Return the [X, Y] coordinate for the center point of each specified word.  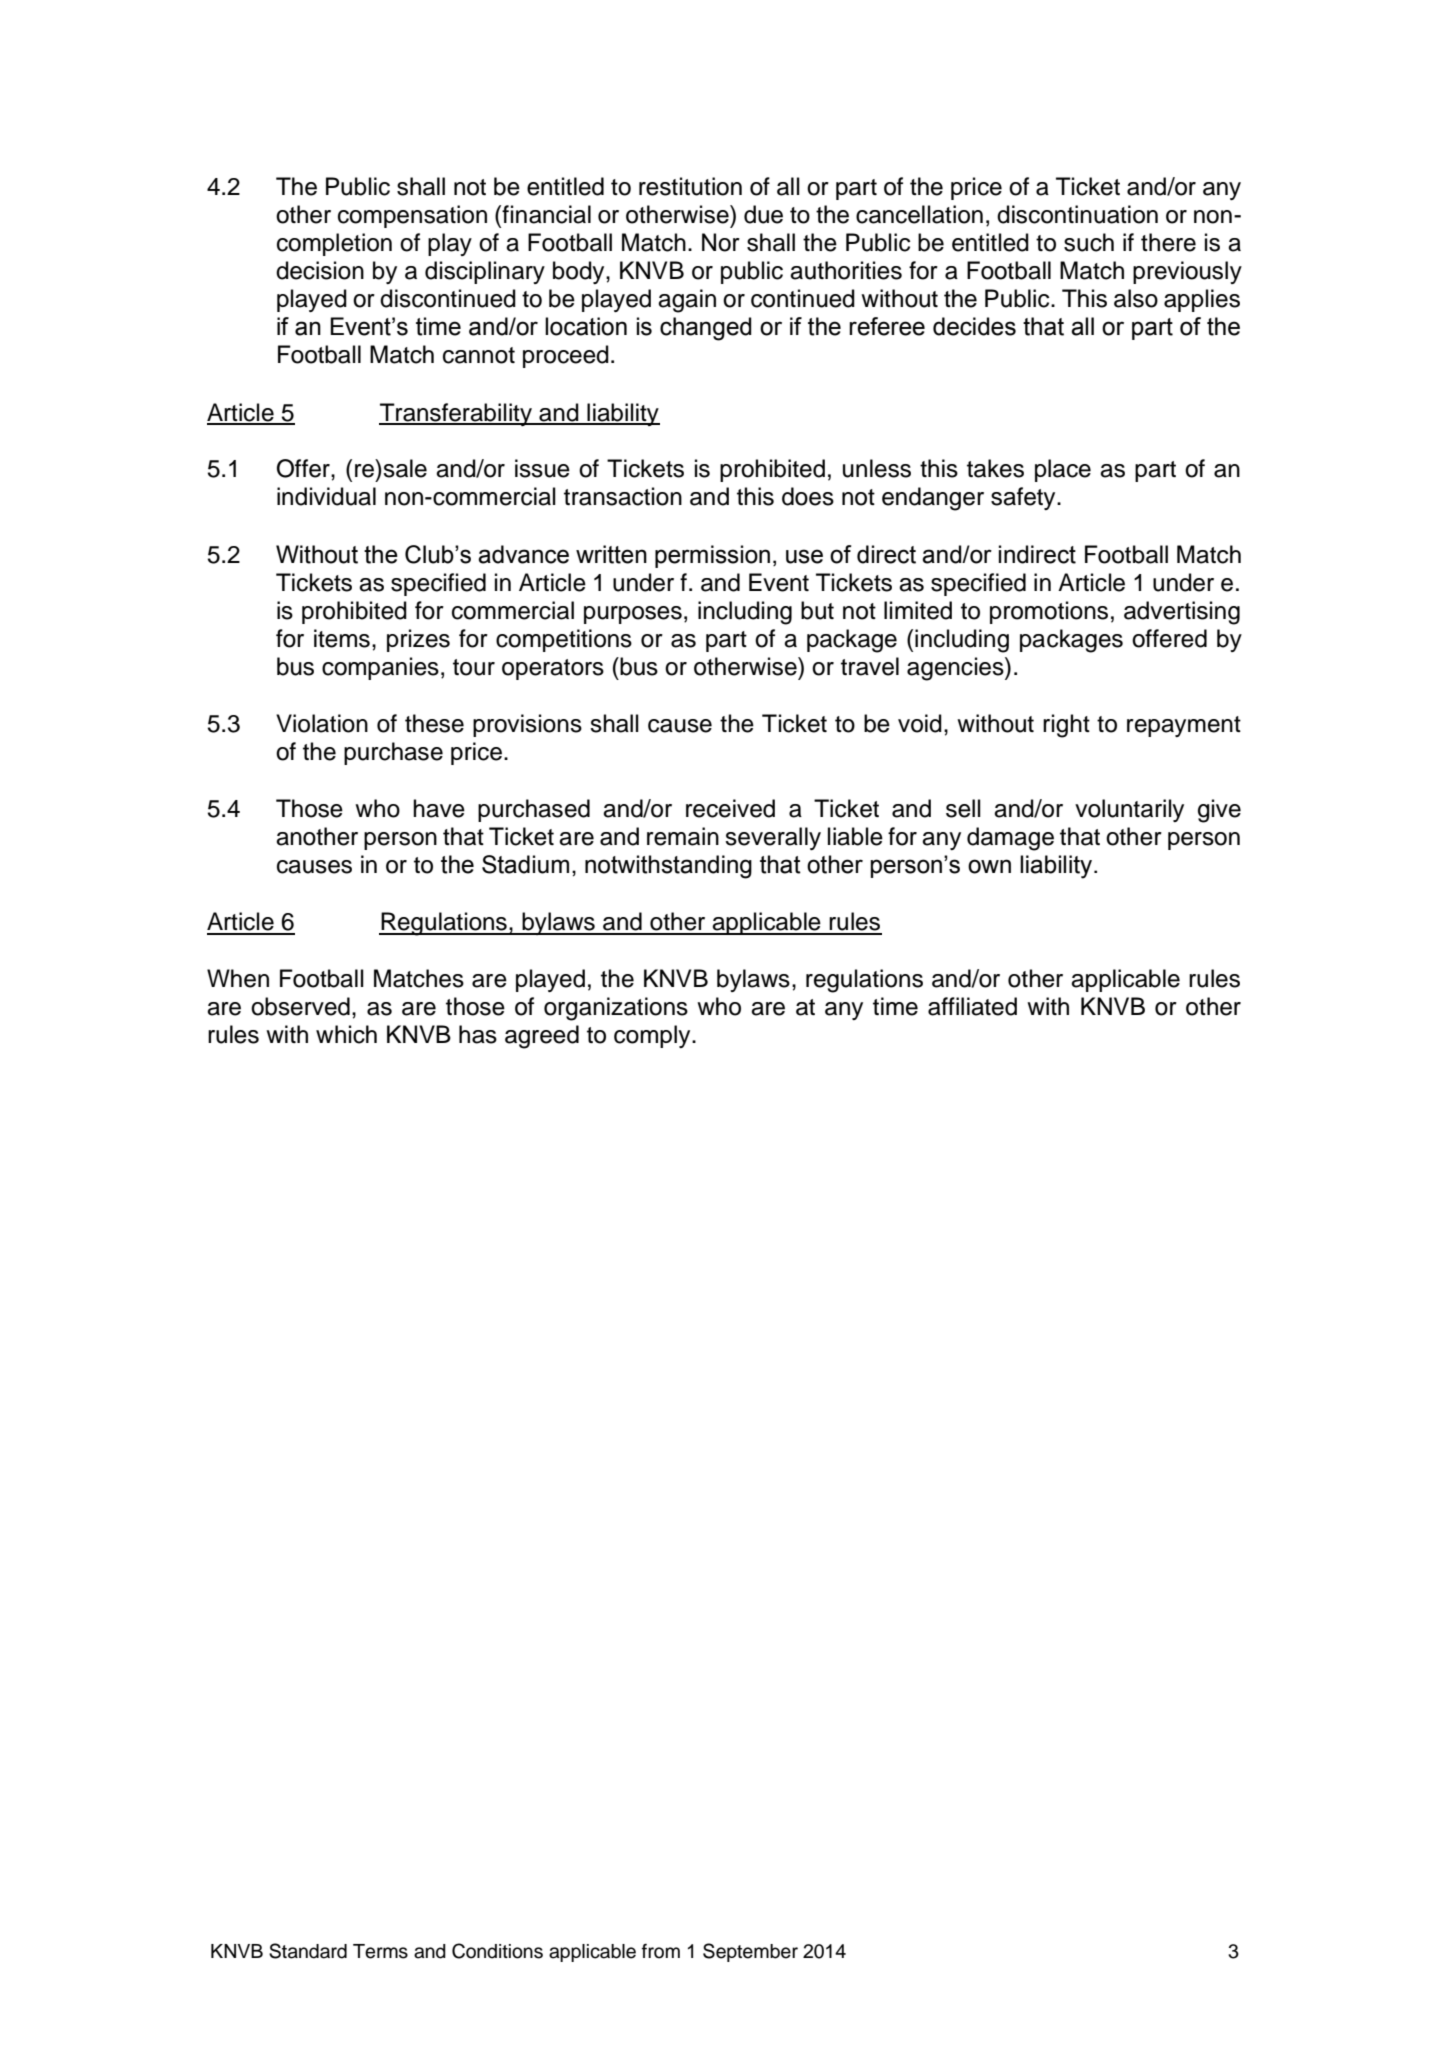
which [346, 1034]
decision [320, 270]
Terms [380, 1951]
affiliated [972, 1006]
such [1089, 242]
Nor [721, 242]
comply [653, 1036]
